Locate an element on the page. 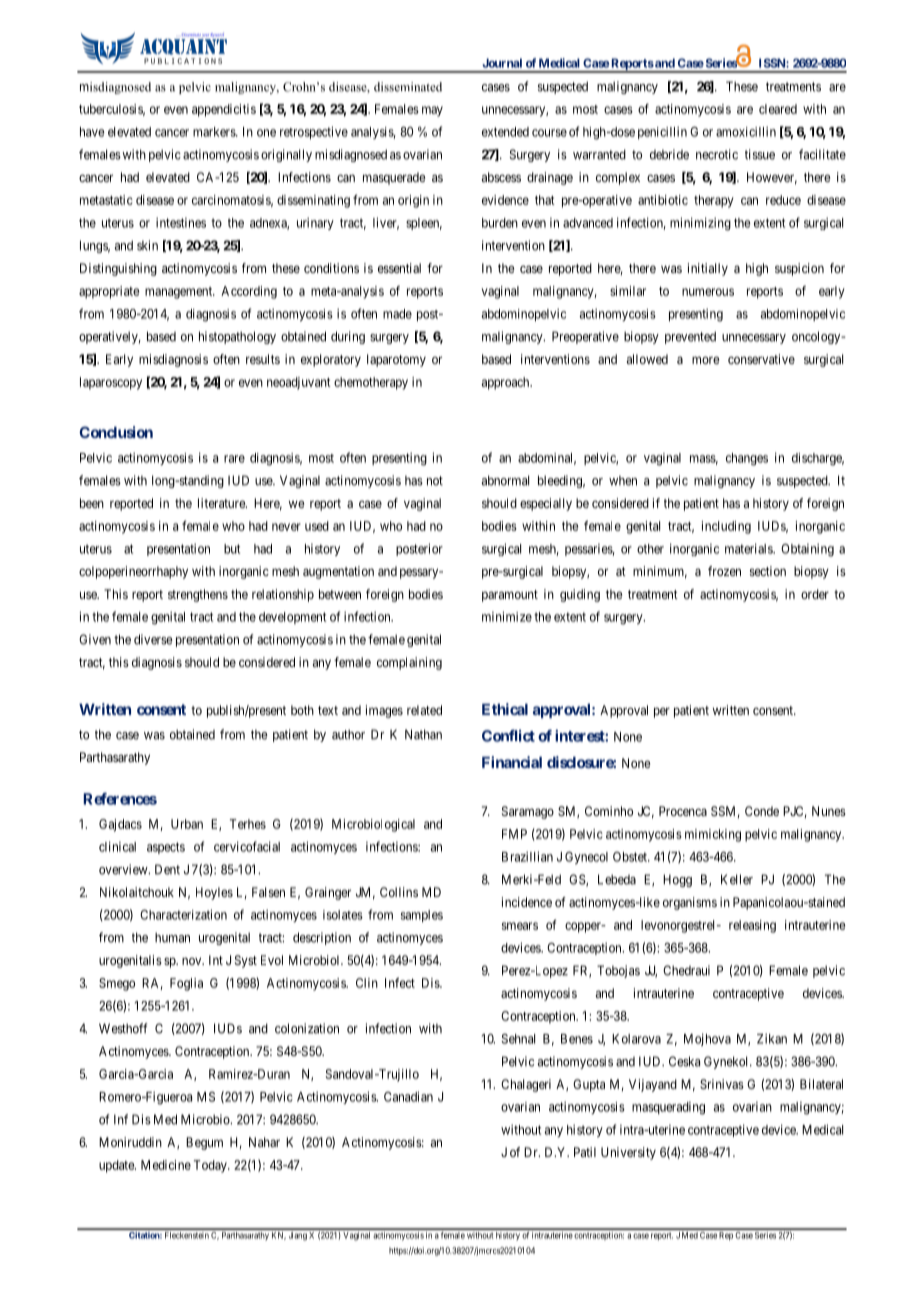 The width and height of the image is (924, 1308). Medicine is located at coordinates (166, 1165).
